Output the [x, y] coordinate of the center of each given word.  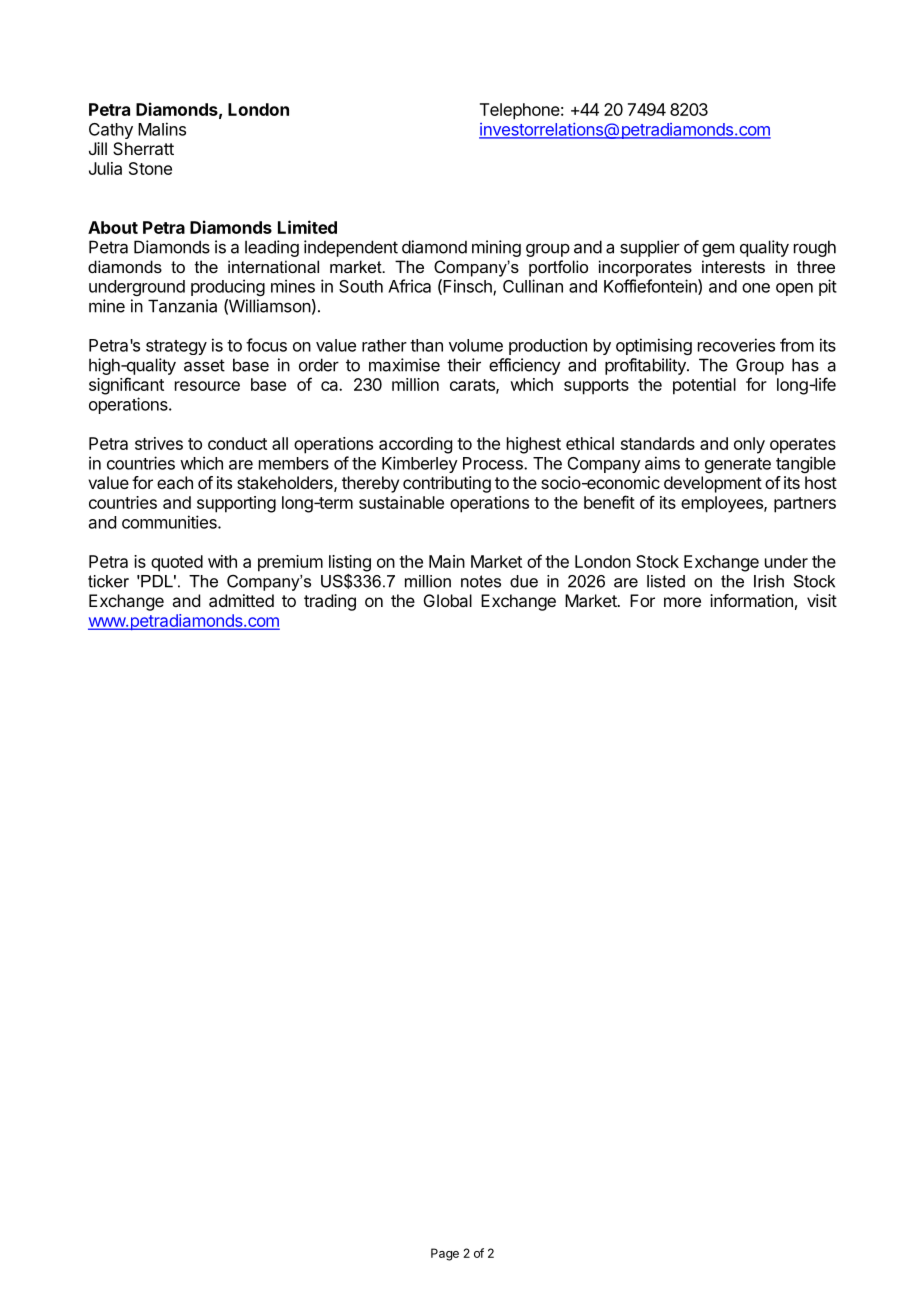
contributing [447, 484]
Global [448, 600]
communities [170, 522]
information [751, 600]
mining [496, 248]
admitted [241, 600]
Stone [150, 168]
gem [718, 250]
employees [723, 504]
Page [445, 1254]
